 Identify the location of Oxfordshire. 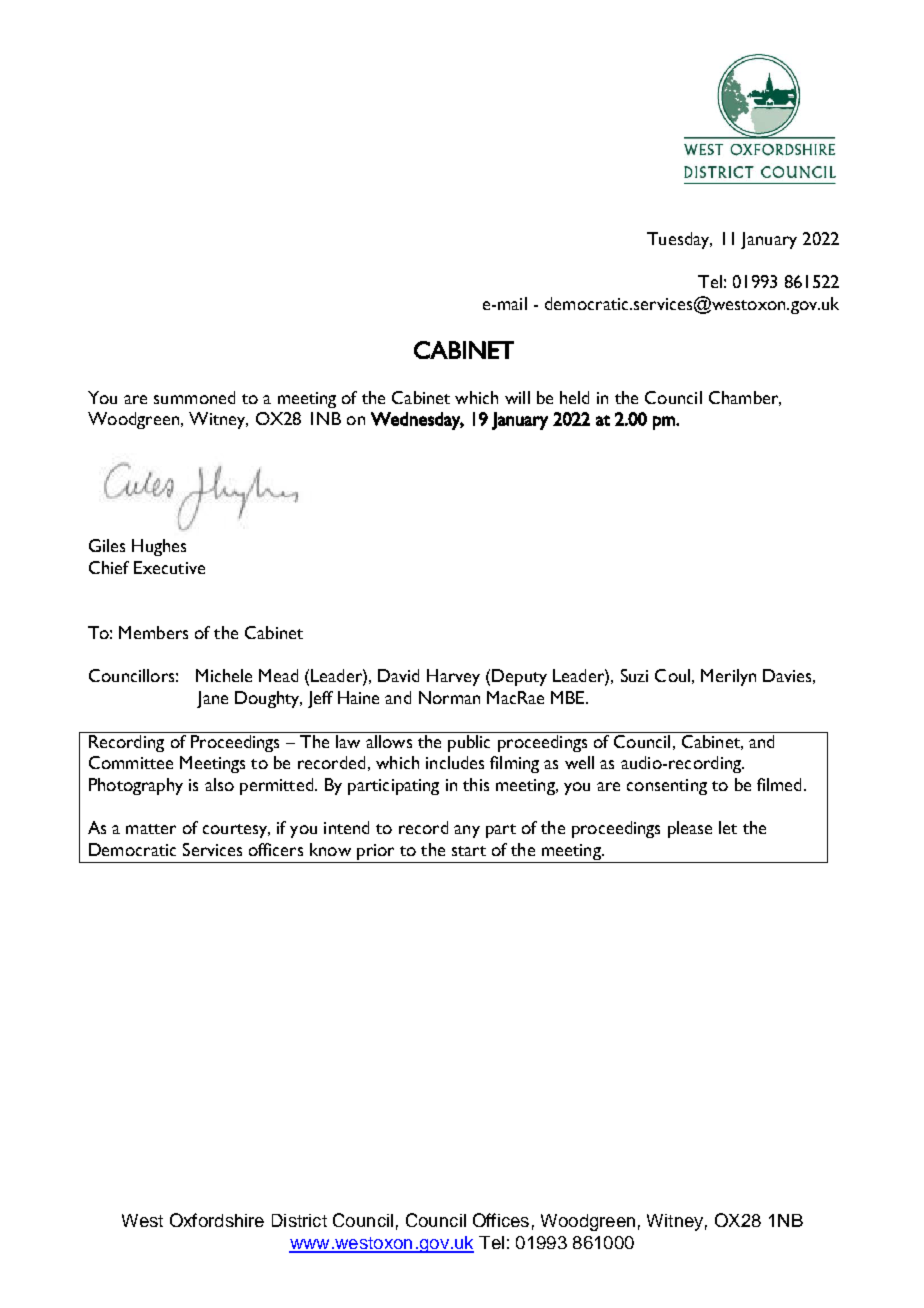
(217, 1220).
